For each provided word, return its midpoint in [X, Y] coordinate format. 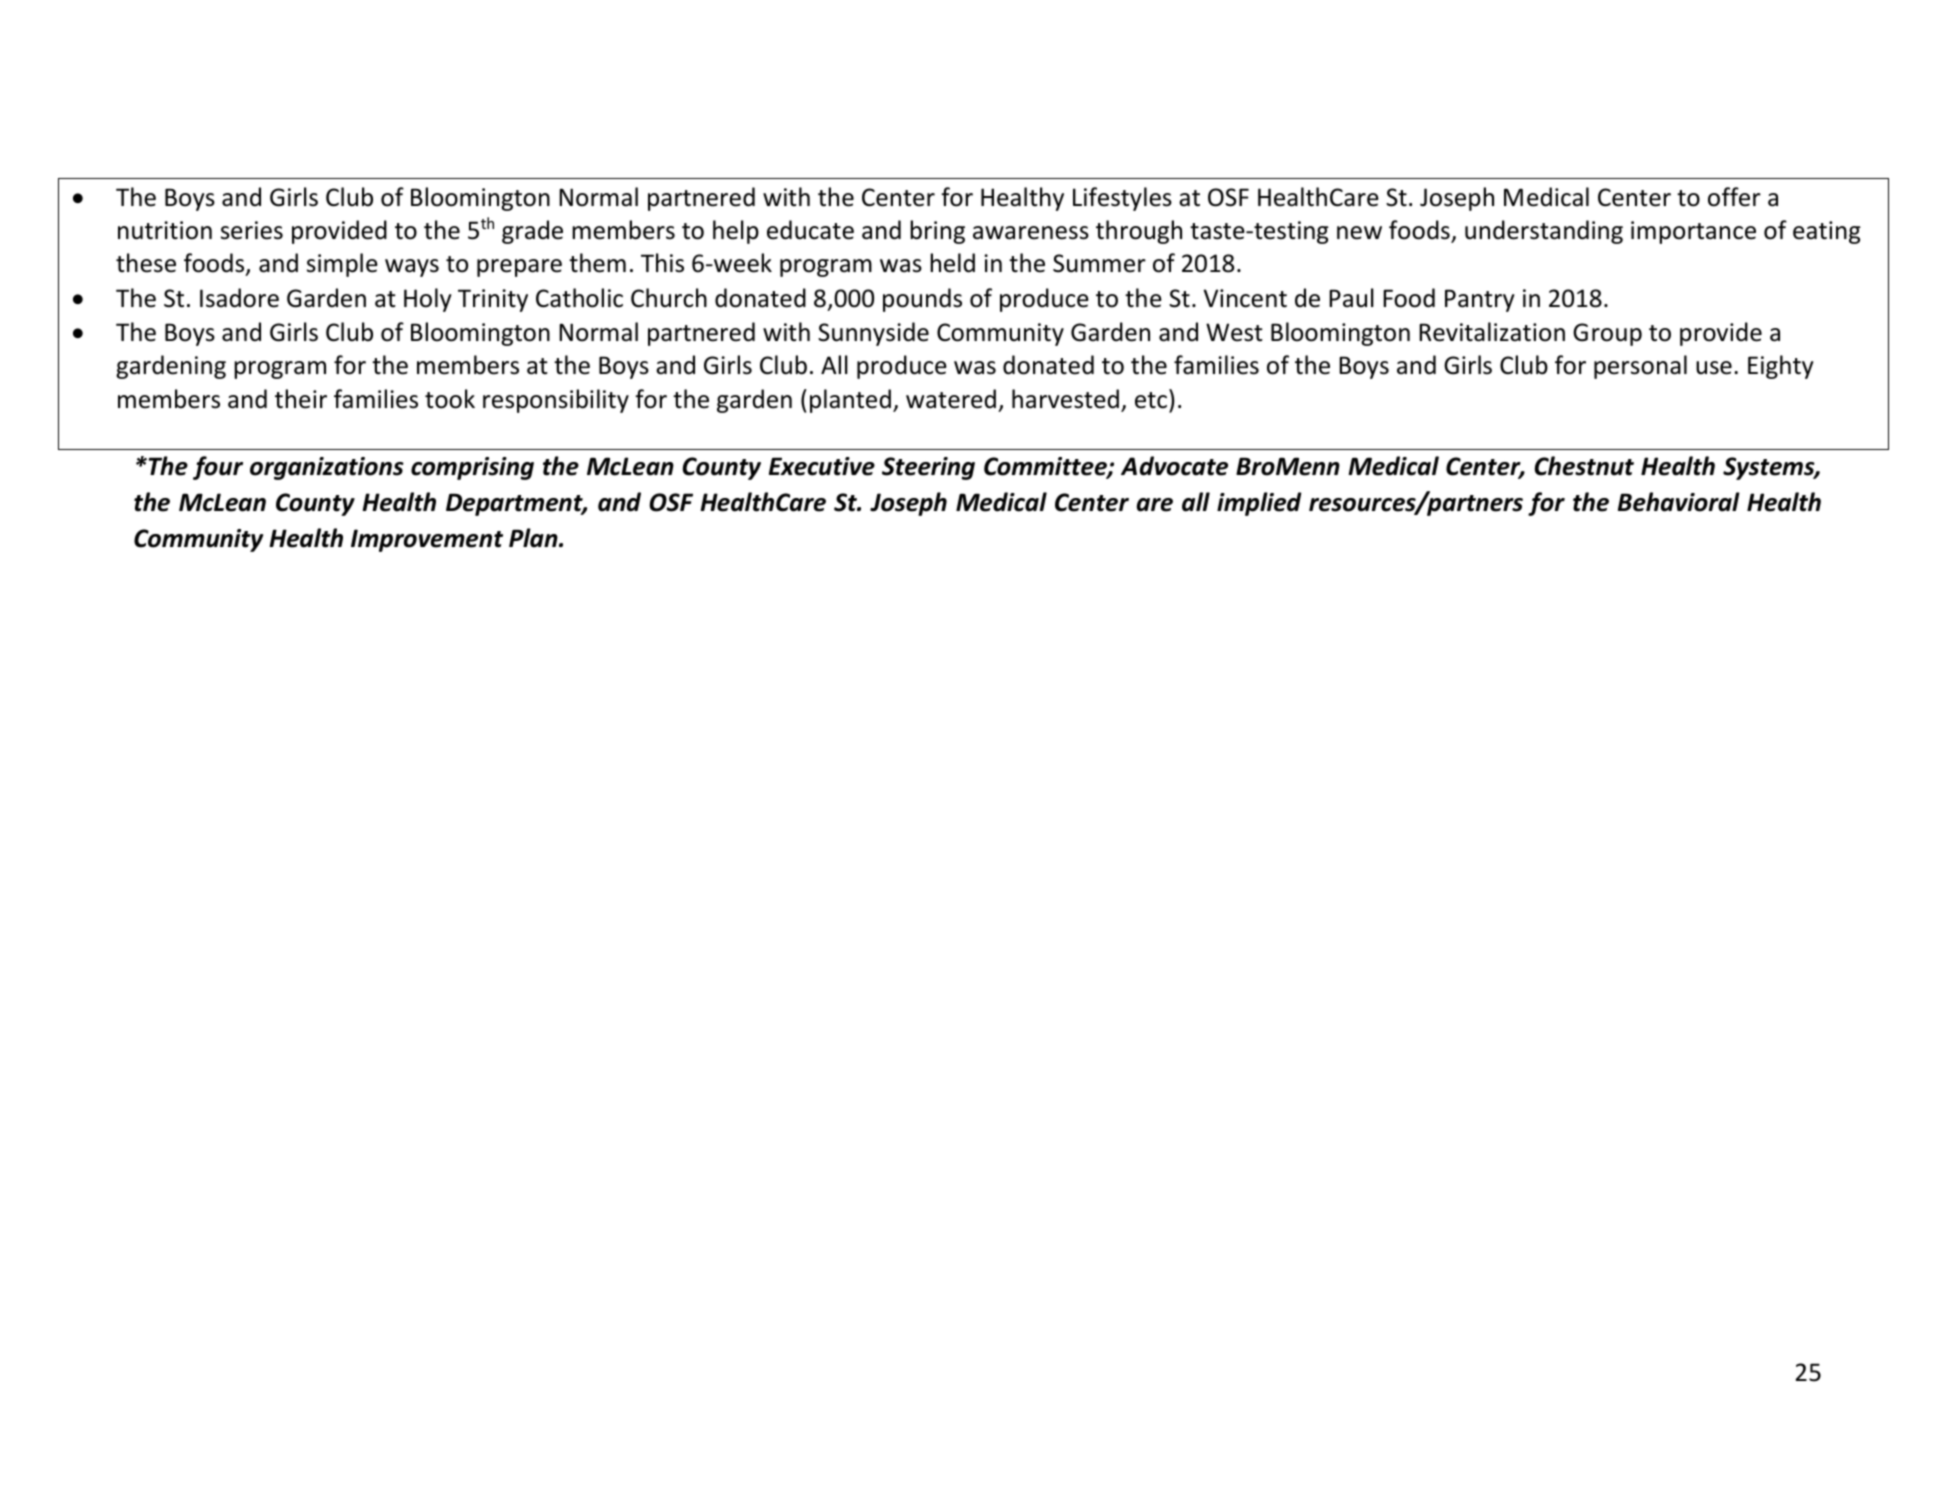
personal [1640, 367]
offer [1734, 197]
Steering [928, 468]
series [252, 230]
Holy [428, 300]
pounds [922, 300]
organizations [327, 468]
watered [951, 399]
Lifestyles [1122, 199]
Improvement [427, 540]
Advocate [1174, 466]
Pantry [1480, 300]
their [301, 399]
